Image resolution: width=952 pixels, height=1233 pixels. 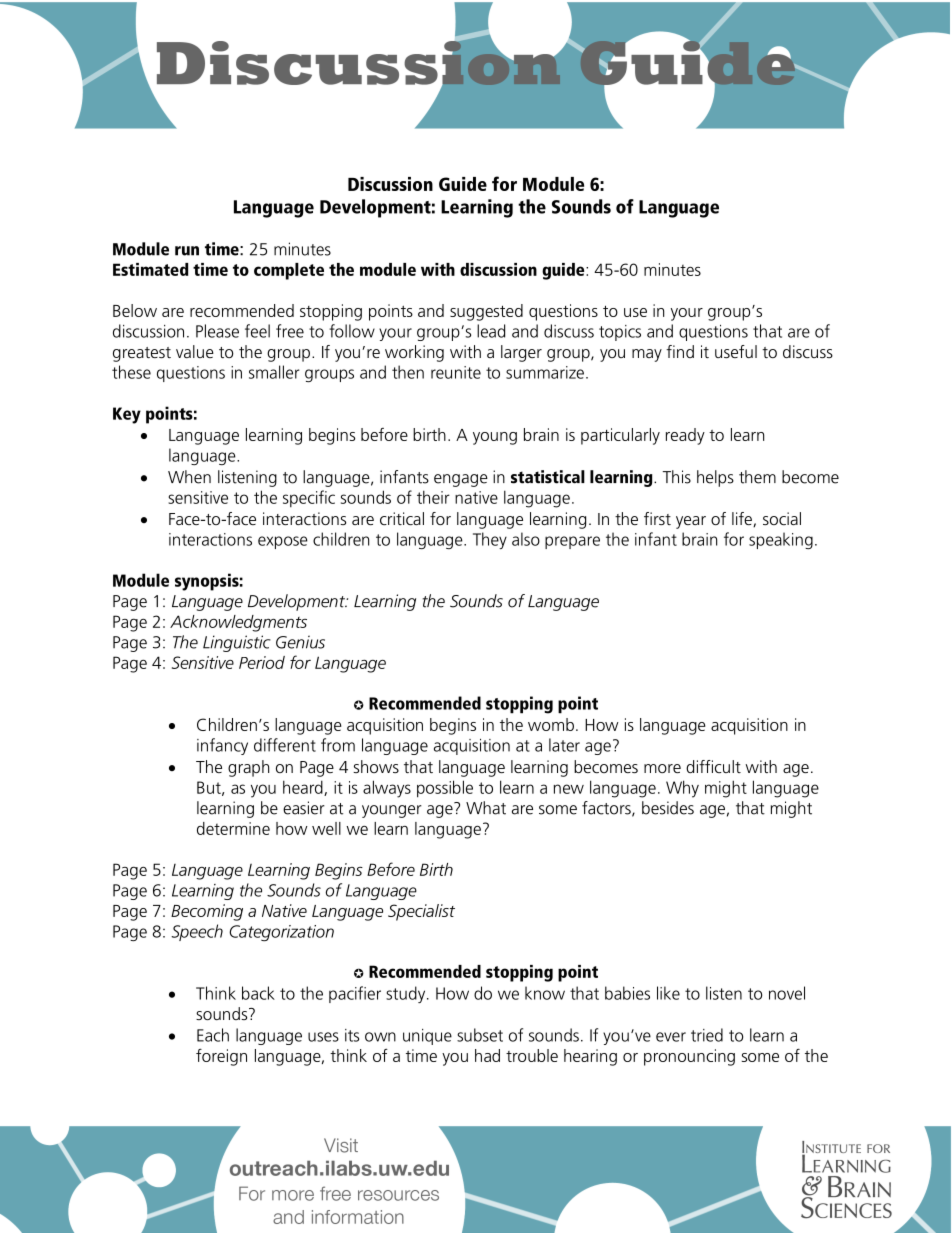 I want to click on possible, so click(x=445, y=789).
